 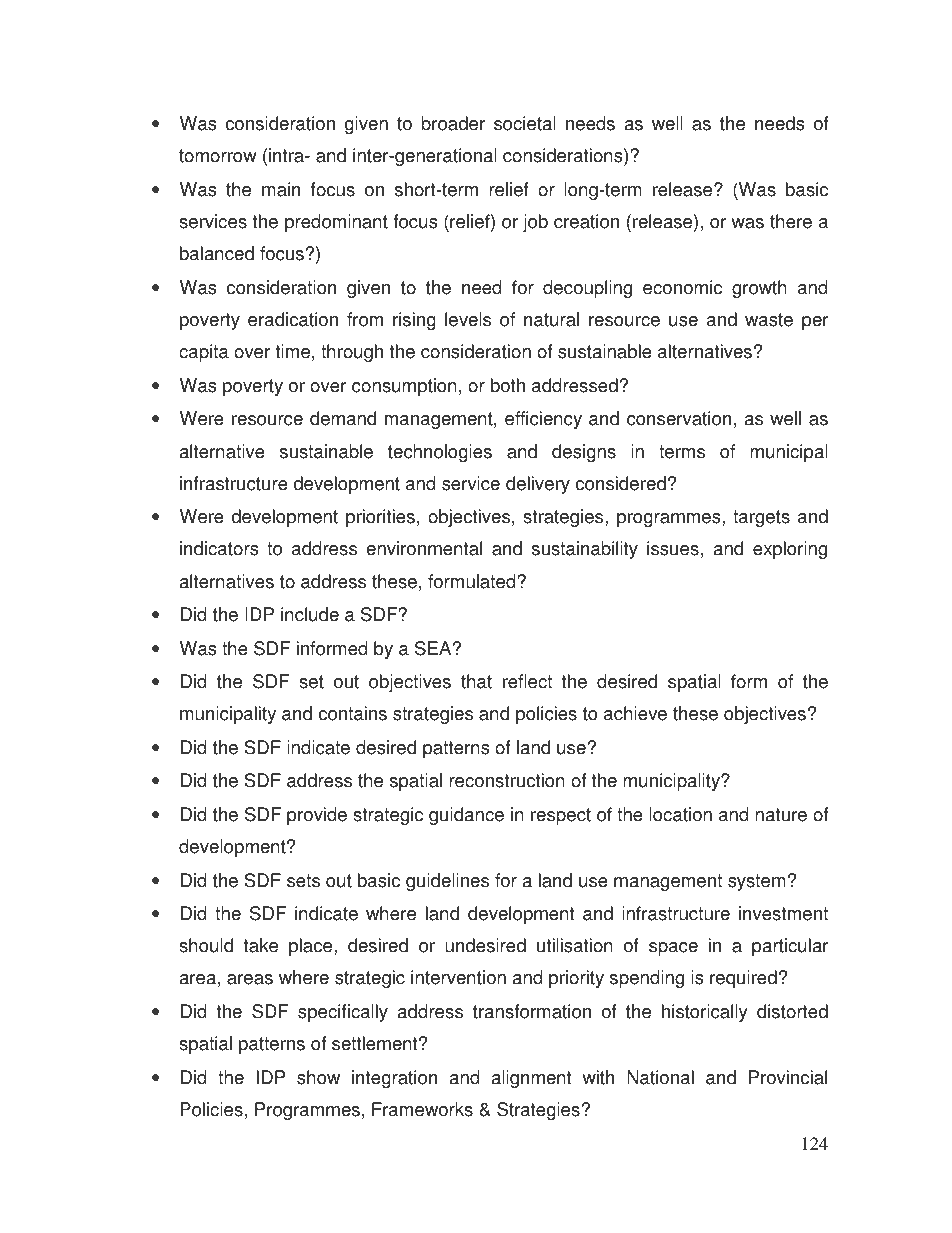 I want to click on societal, so click(x=525, y=123).
